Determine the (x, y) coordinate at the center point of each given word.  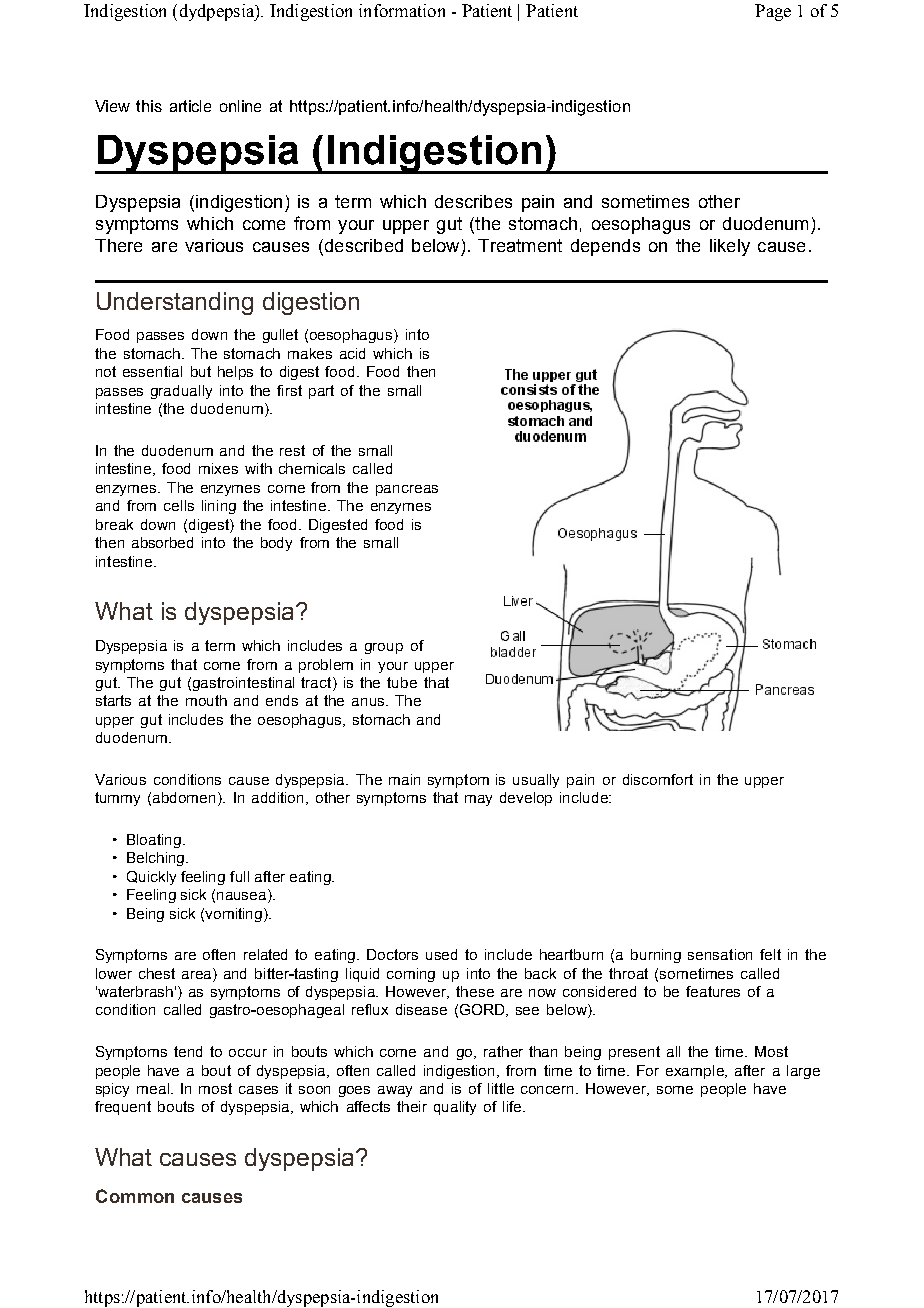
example (696, 1072)
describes (473, 201)
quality (455, 1108)
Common (135, 1196)
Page (773, 12)
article (190, 106)
